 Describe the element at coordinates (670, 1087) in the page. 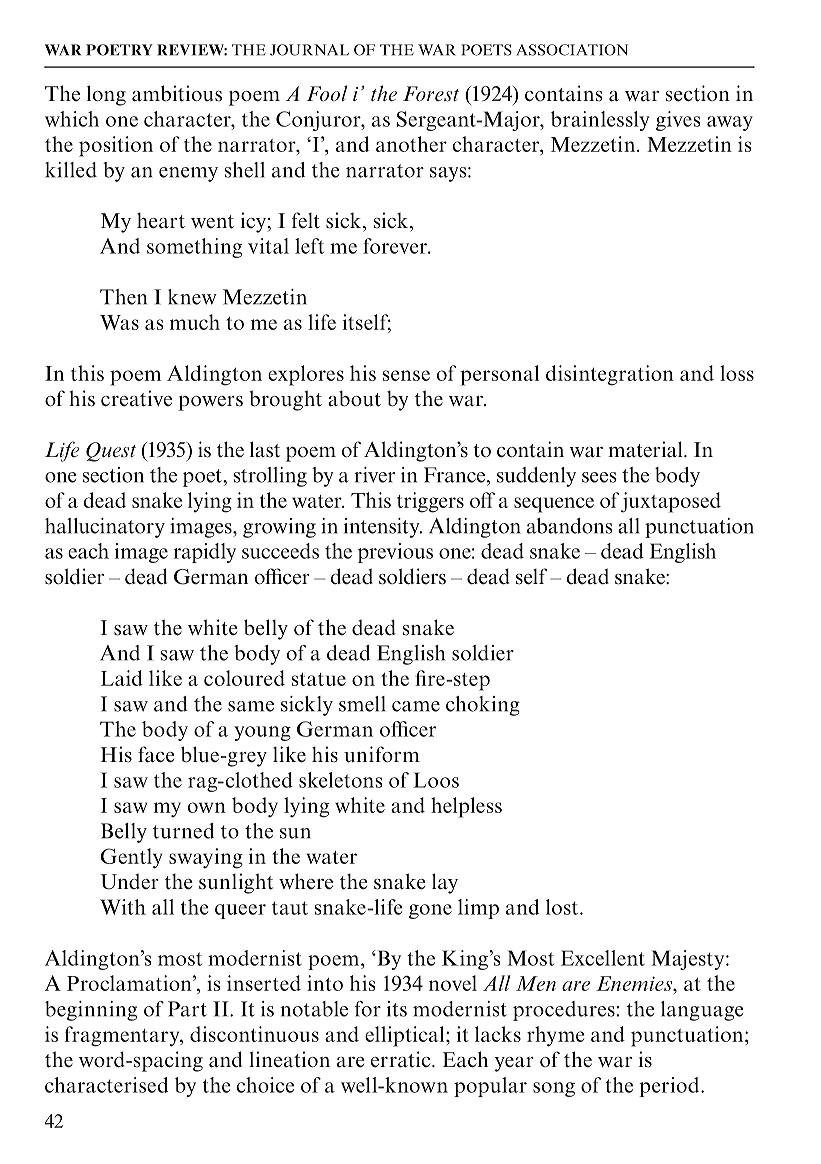

I see `period` at that location.
